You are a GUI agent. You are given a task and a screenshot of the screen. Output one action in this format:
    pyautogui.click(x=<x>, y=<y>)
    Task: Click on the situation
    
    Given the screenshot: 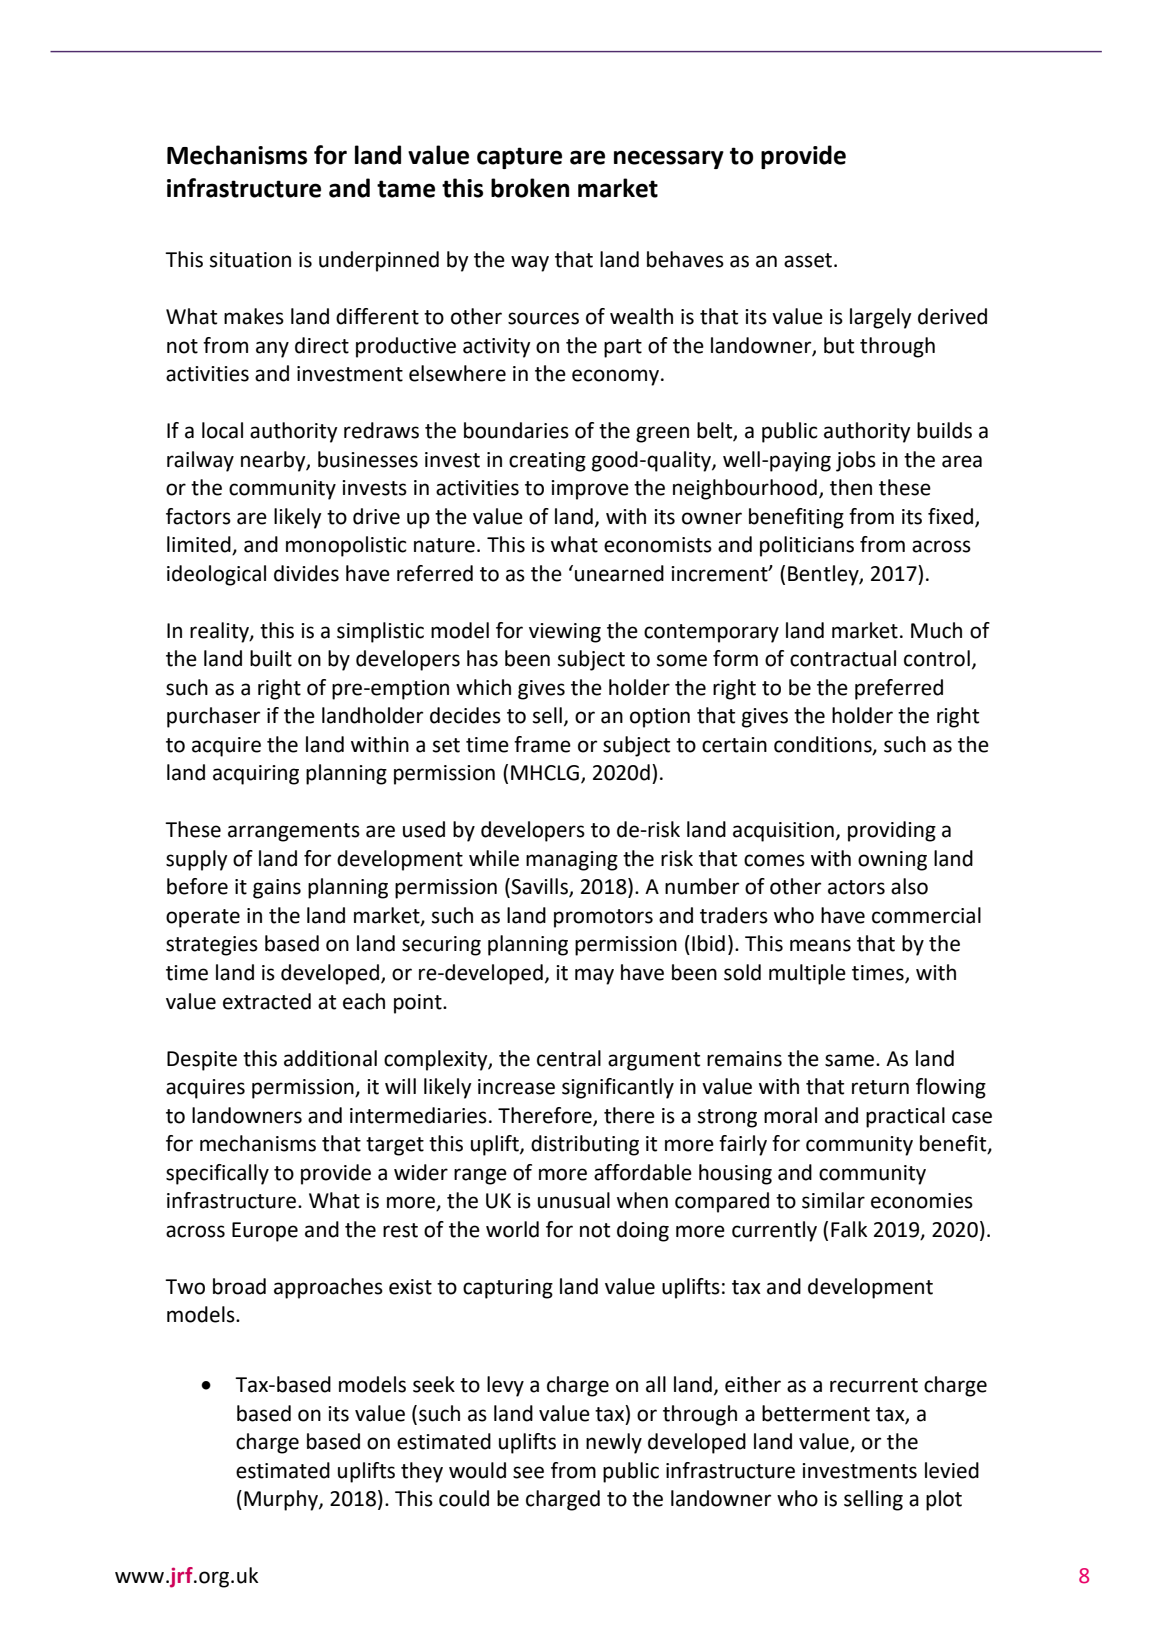 What is the action you would take?
    pyautogui.click(x=250, y=260)
